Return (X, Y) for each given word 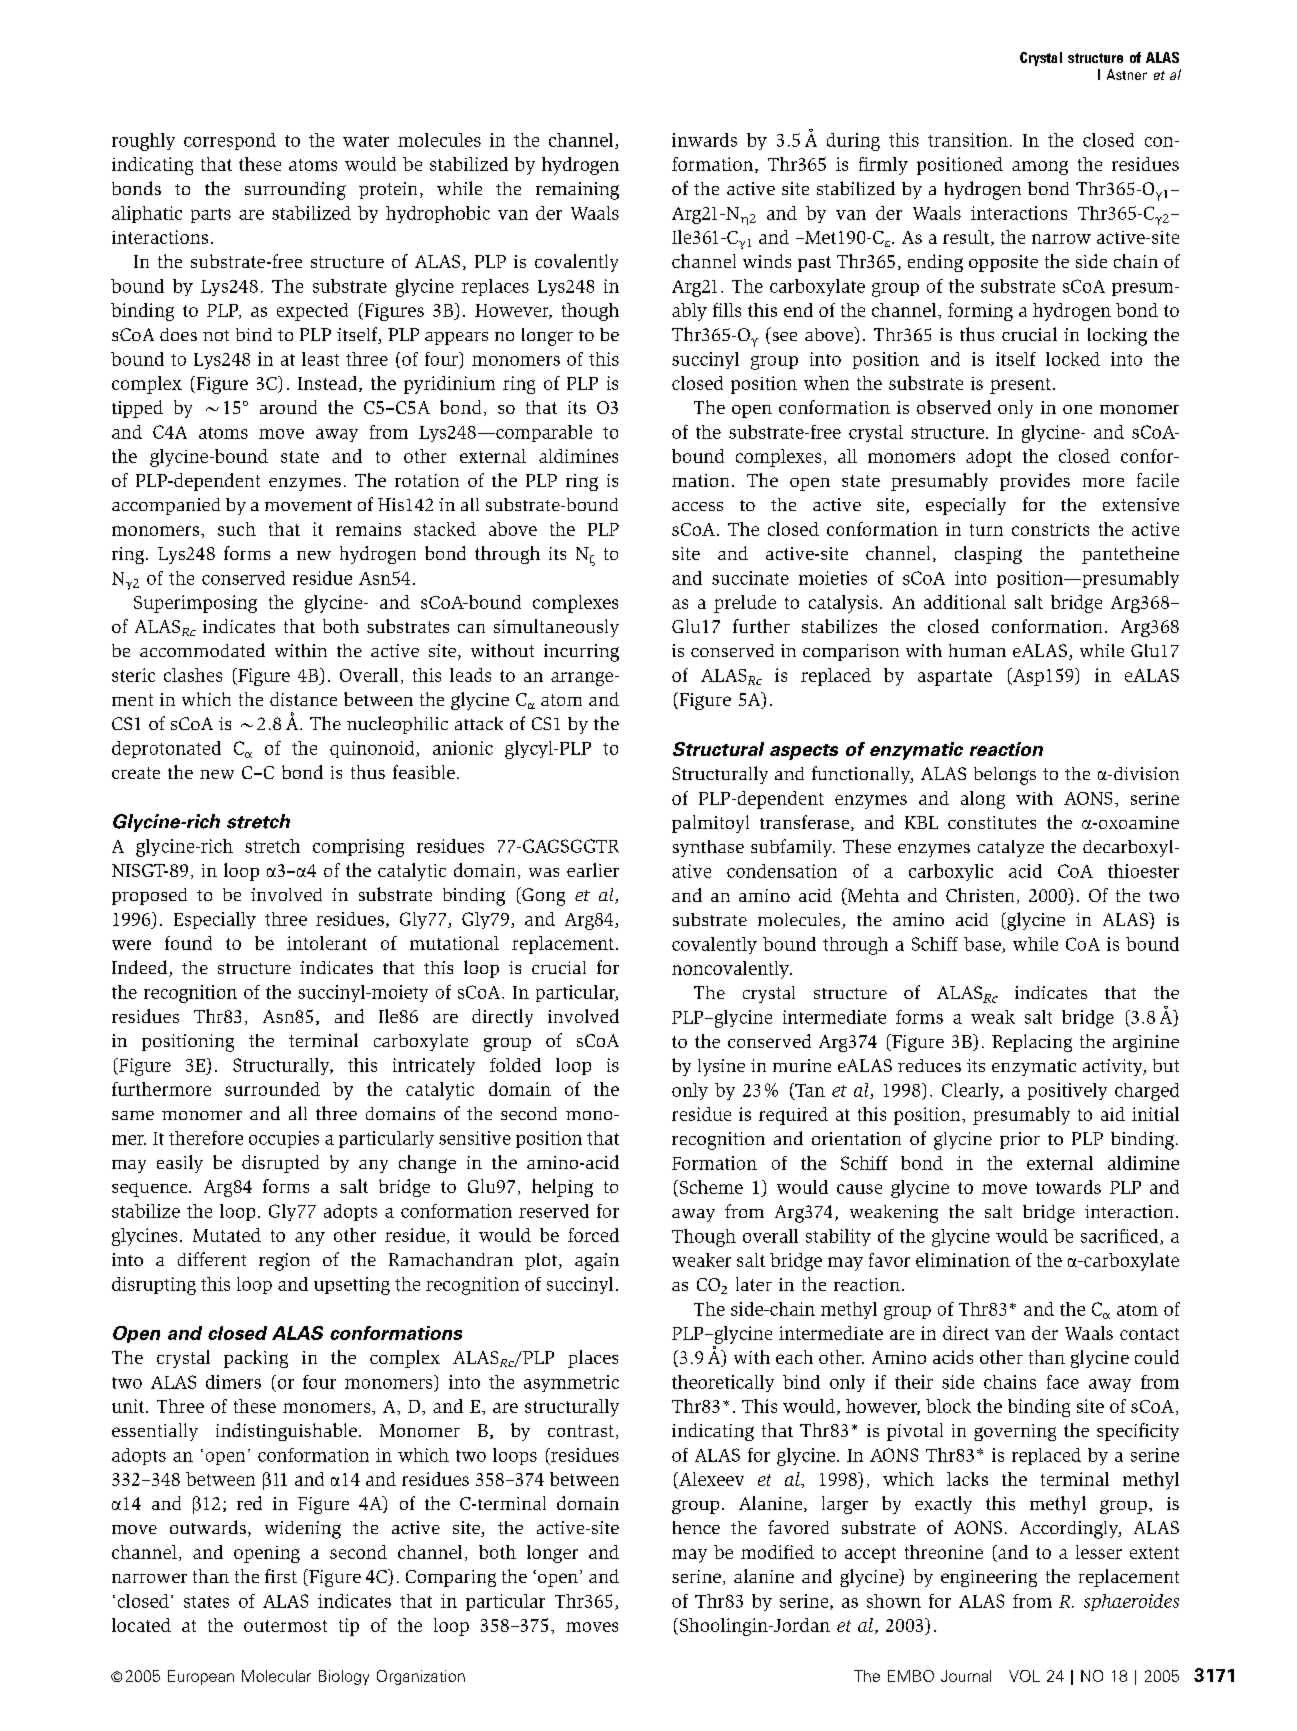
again (597, 1262)
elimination (963, 1260)
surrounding (295, 191)
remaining (577, 191)
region (284, 1262)
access (697, 506)
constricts (1050, 529)
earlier (593, 870)
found (188, 943)
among (1040, 168)
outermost (285, 1626)
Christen (980, 895)
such (237, 529)
